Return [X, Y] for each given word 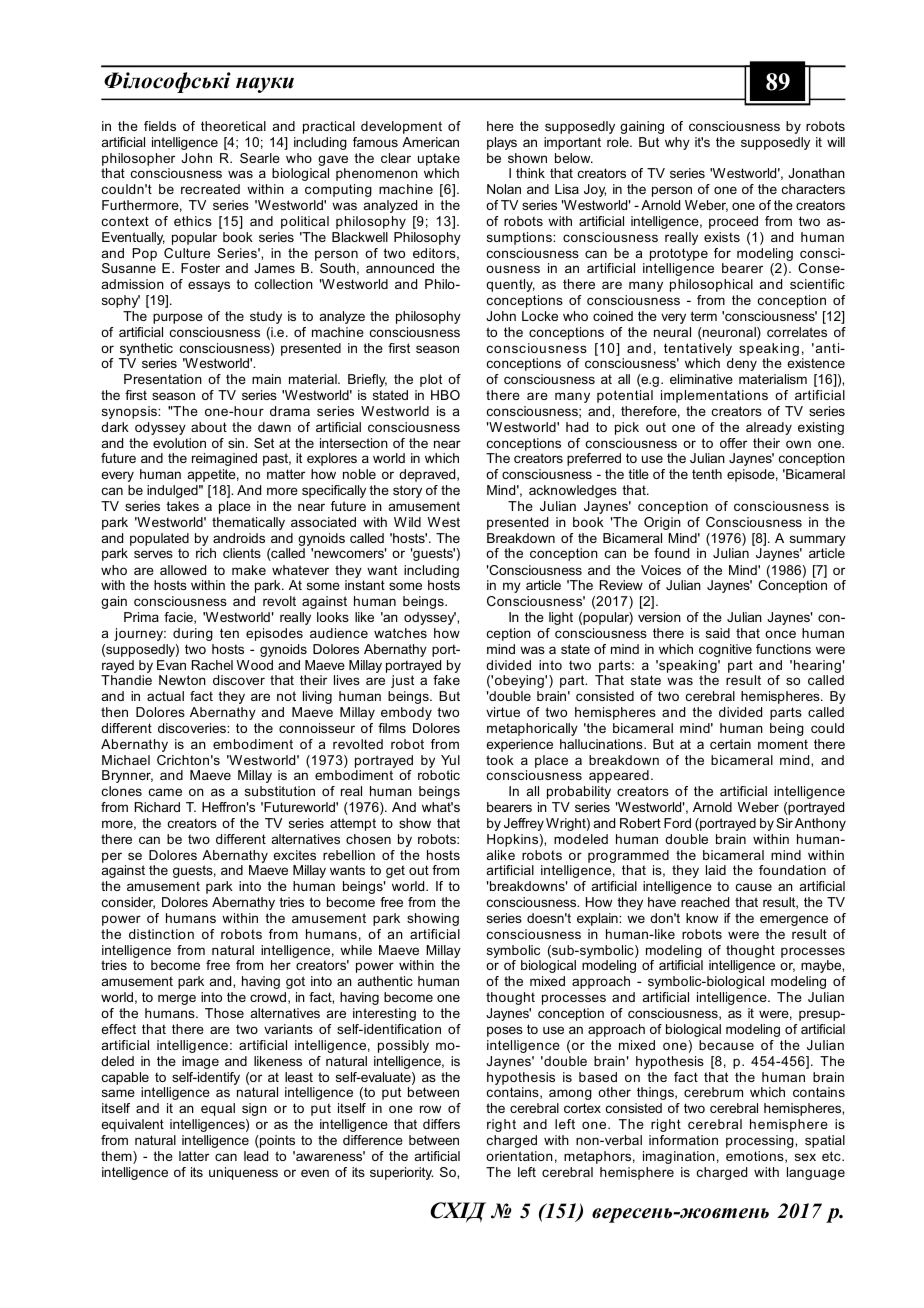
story [407, 491]
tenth [707, 474]
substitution [280, 791]
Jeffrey [524, 824]
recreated [210, 189]
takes [182, 506]
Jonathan [816, 173]
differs [441, 1124]
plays [502, 143]
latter [194, 1156]
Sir [784, 823]
